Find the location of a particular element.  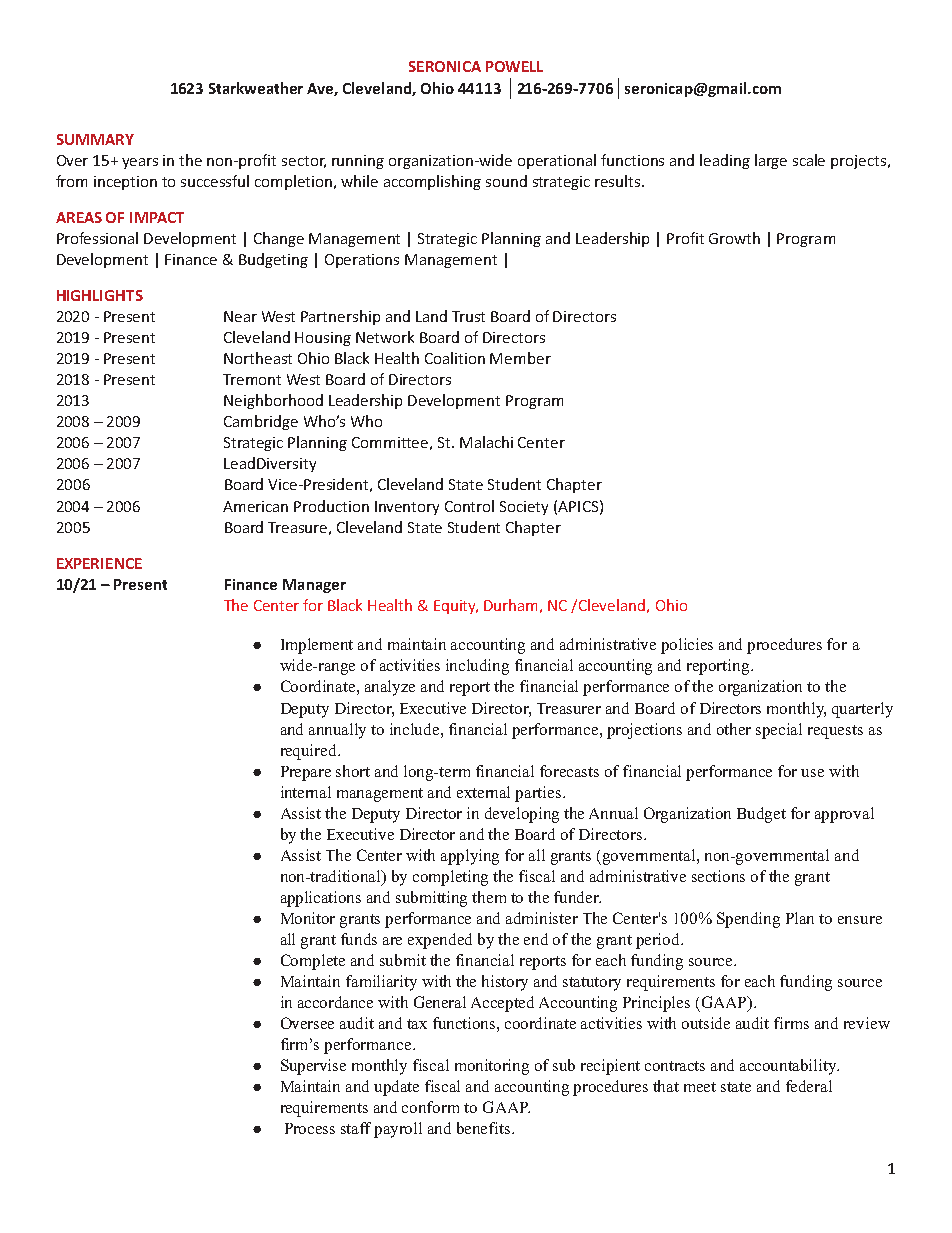

external is located at coordinates (483, 792).
